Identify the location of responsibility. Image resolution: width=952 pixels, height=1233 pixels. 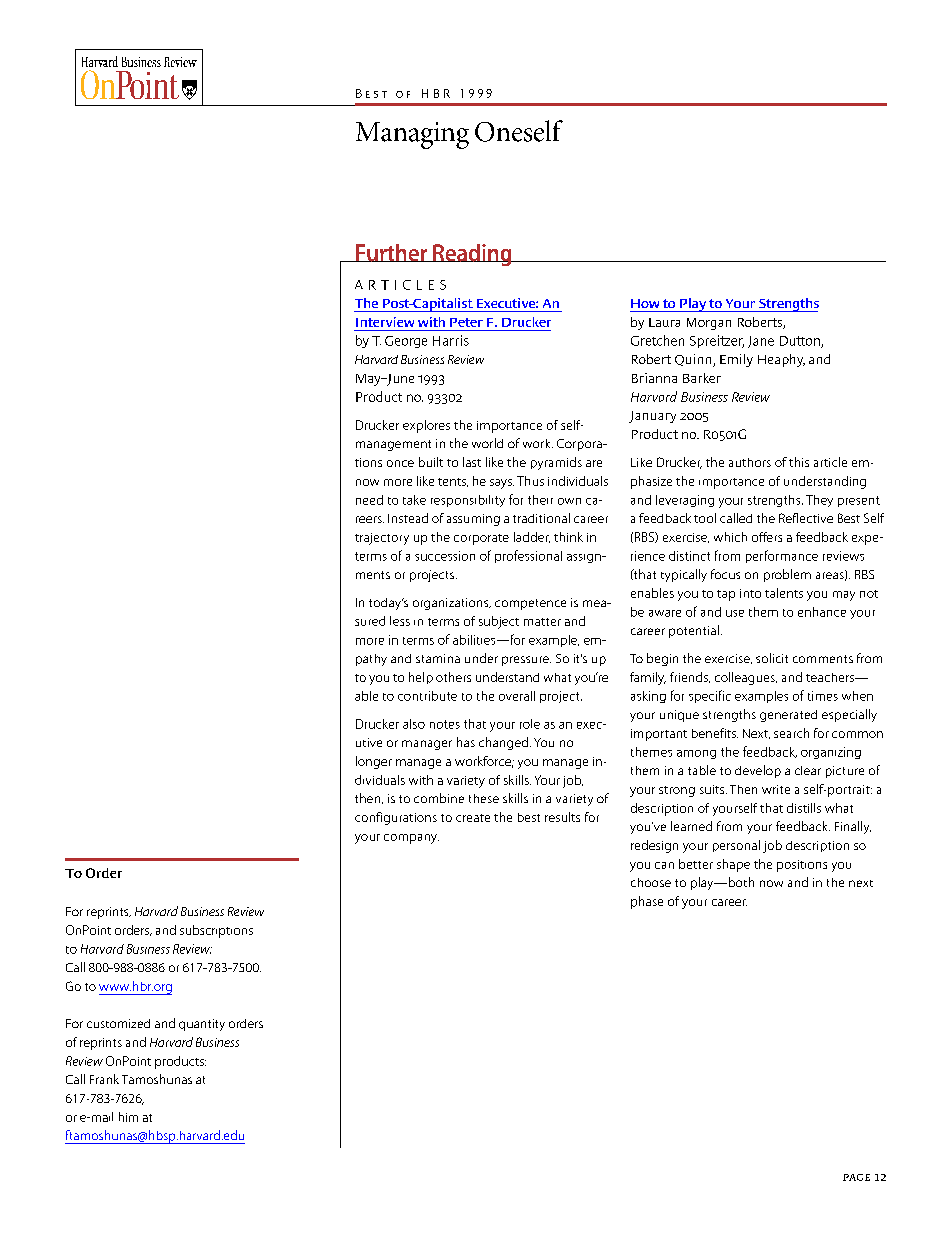
(468, 501).
